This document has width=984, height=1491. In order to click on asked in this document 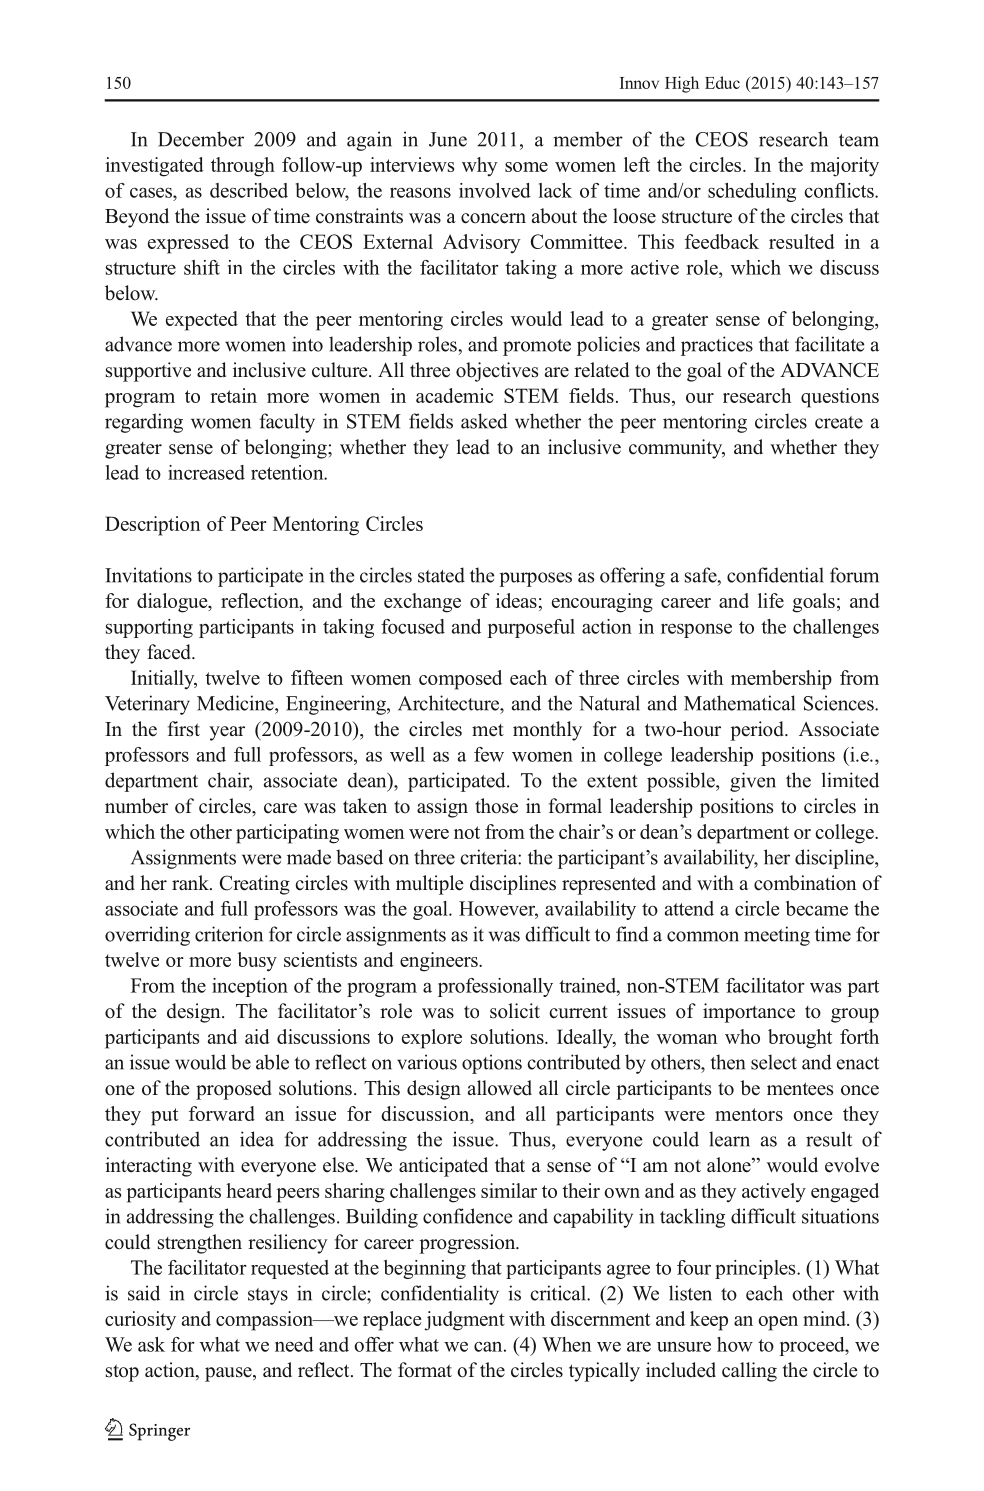, I will do `click(484, 421)`.
